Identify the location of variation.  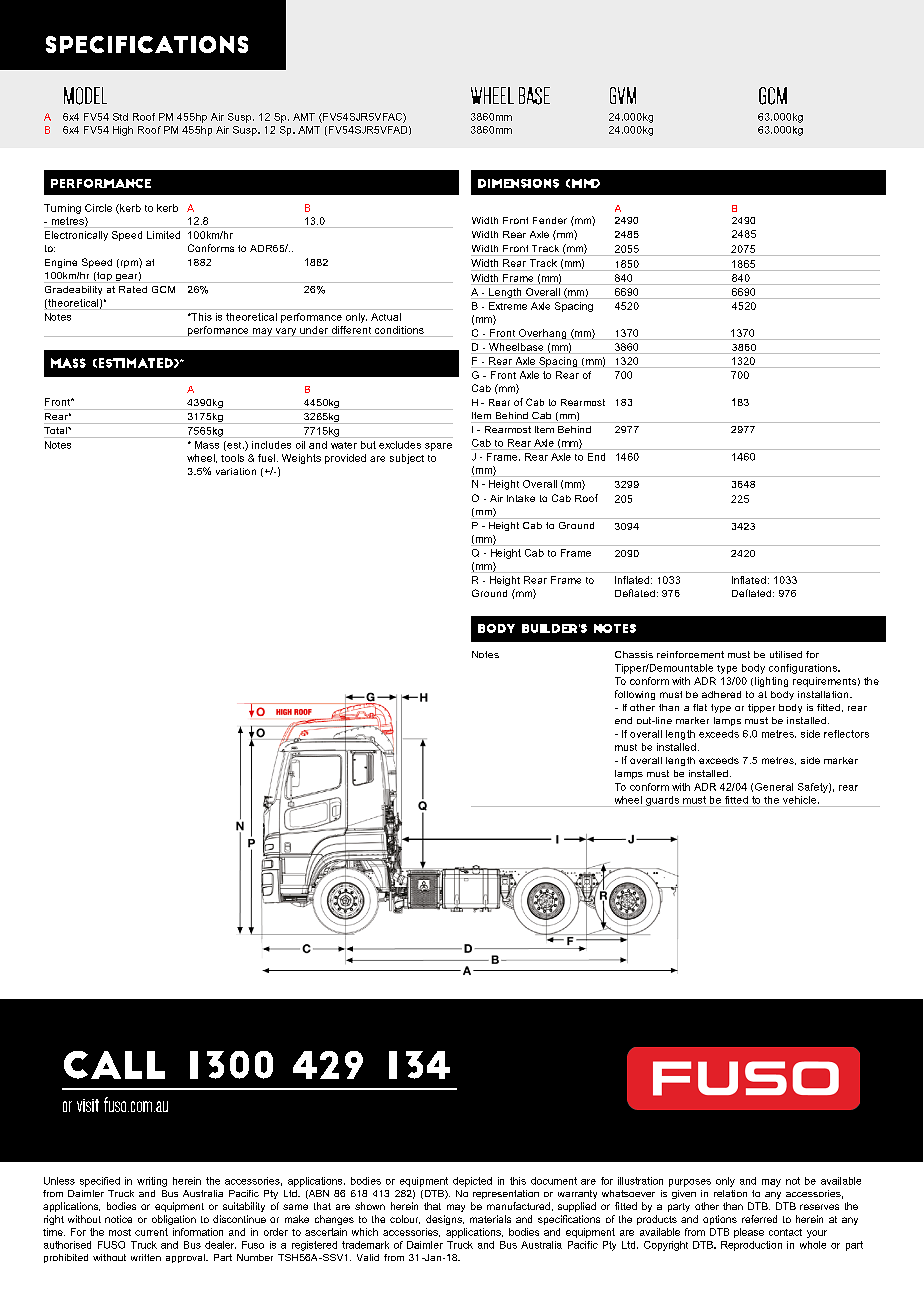
(236, 471).
